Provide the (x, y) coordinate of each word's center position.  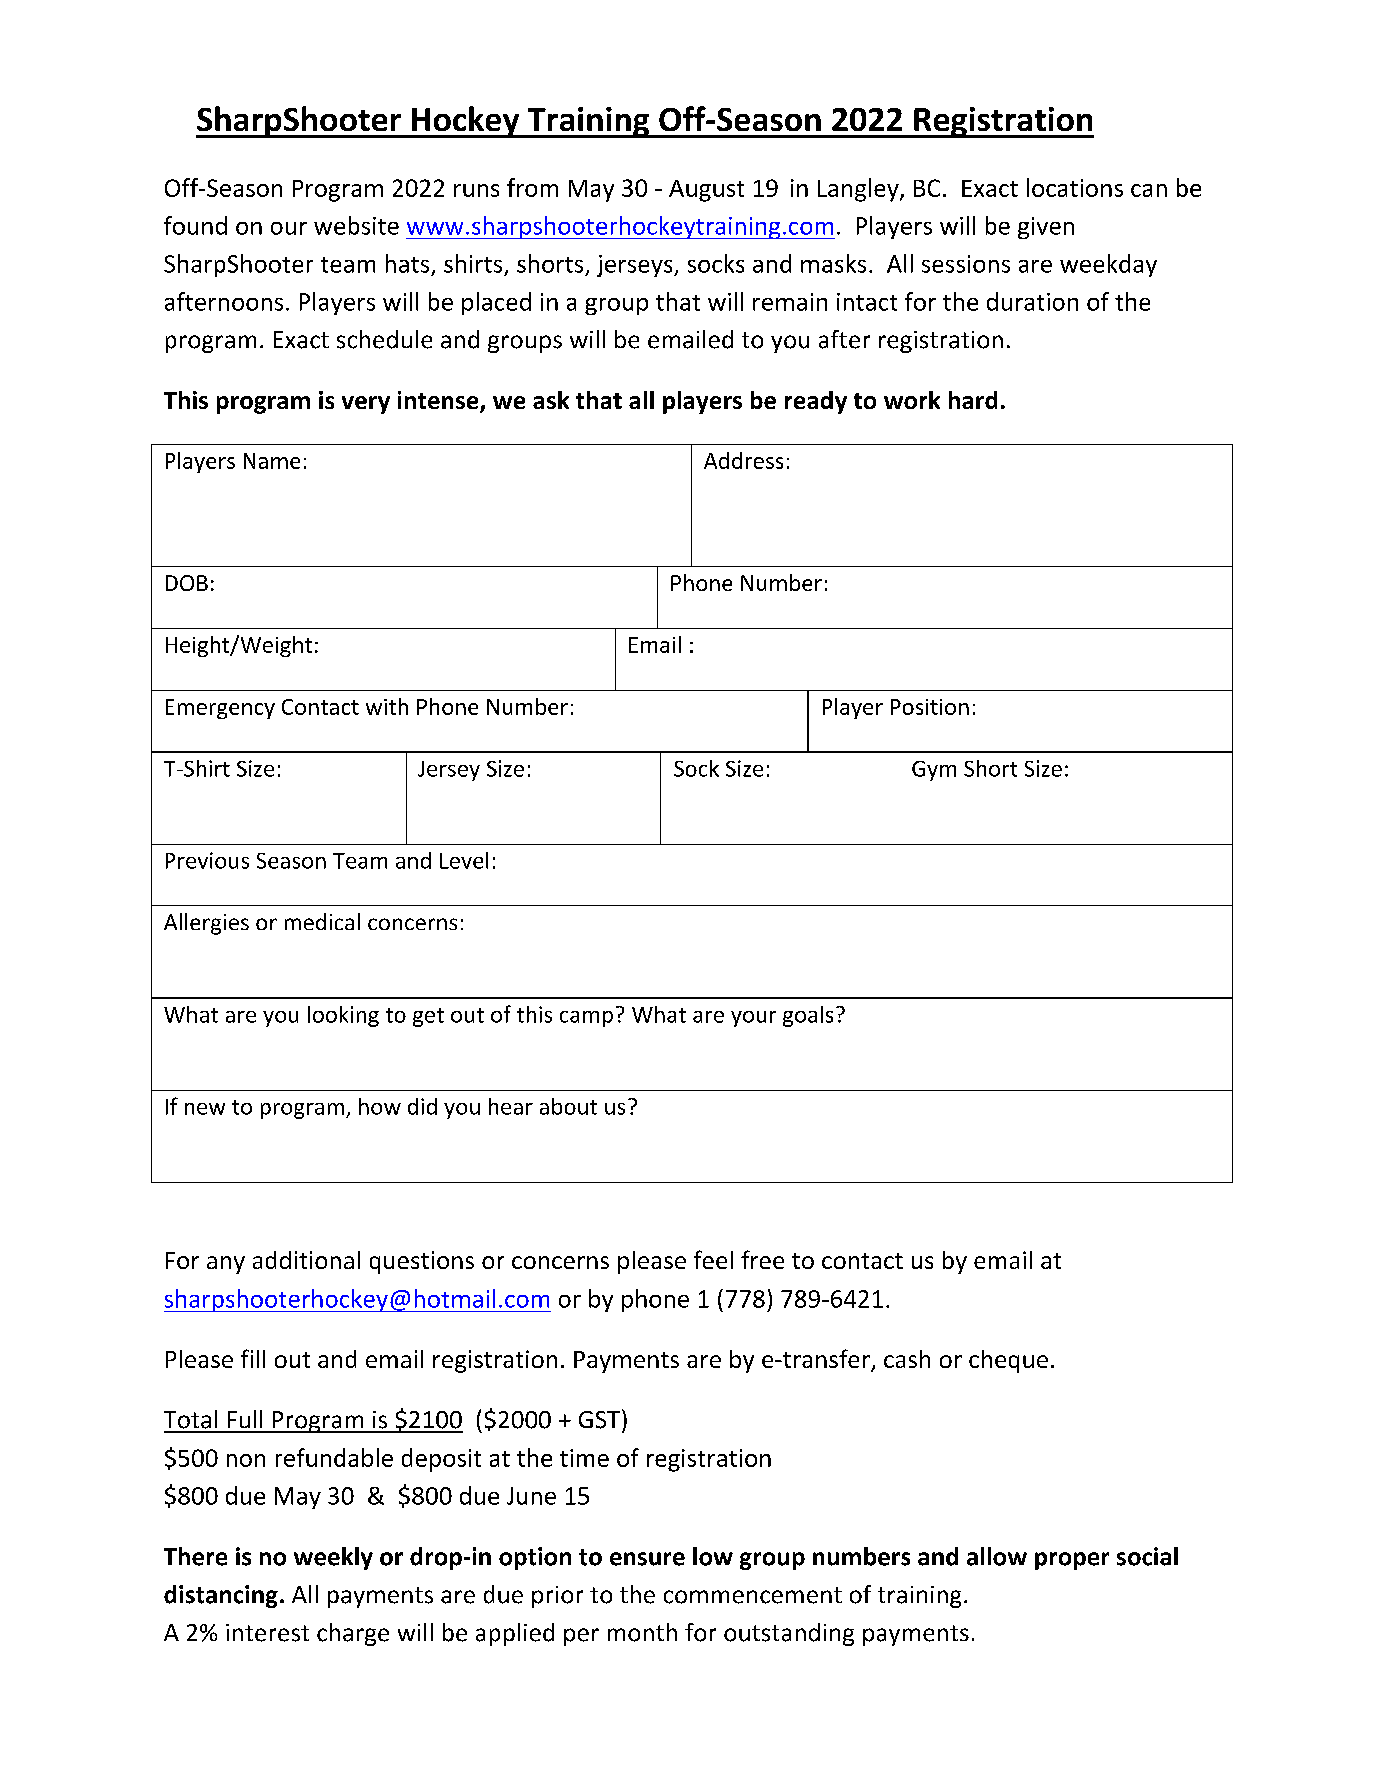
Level (464, 860)
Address (743, 460)
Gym (934, 771)
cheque (1008, 1361)
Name (272, 461)
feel (713, 1259)
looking (343, 1016)
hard (973, 400)
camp (586, 1019)
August (706, 191)
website (356, 225)
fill (253, 1358)
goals (808, 1016)
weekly (333, 1558)
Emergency (220, 709)
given (1046, 228)
